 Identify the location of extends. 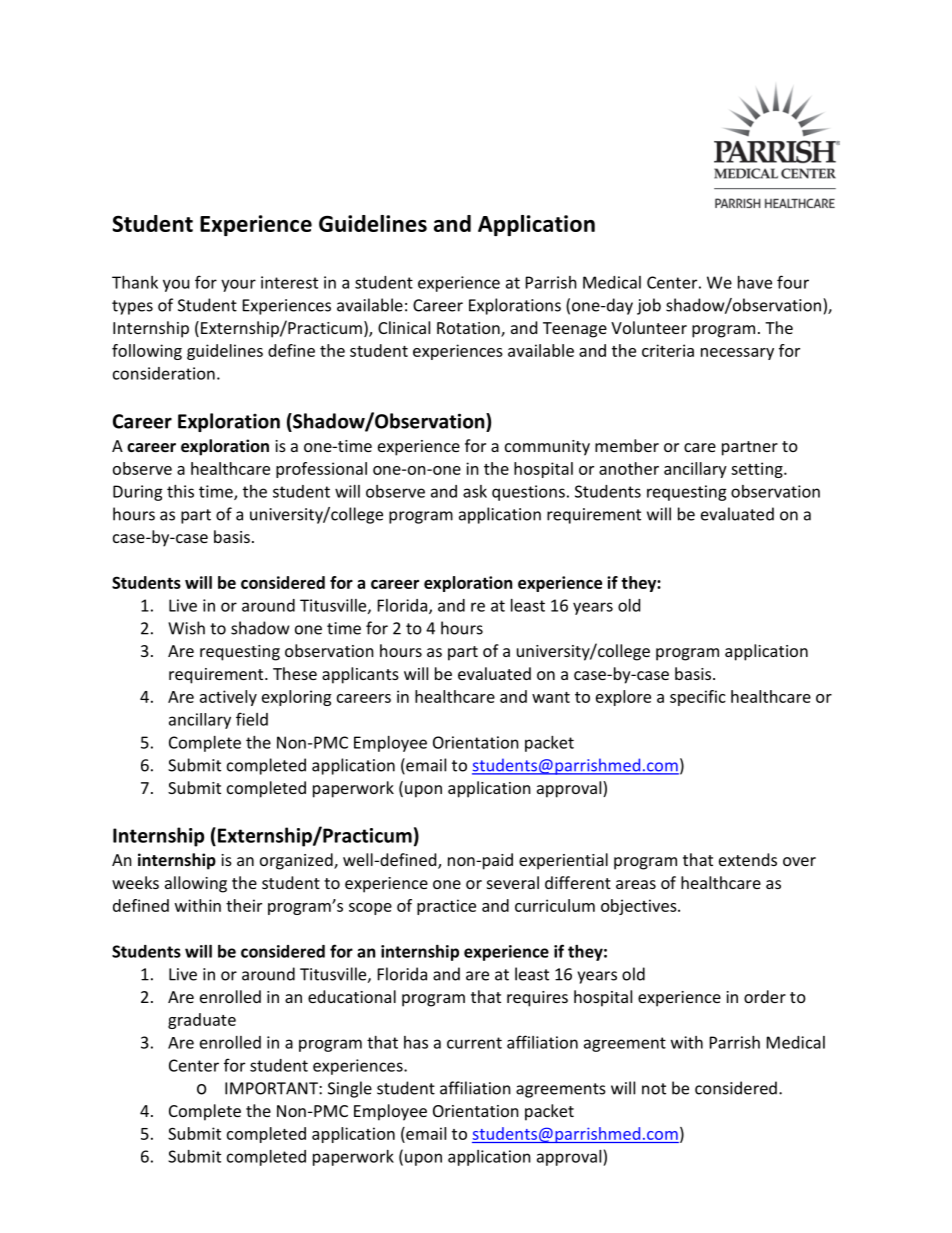
(748, 859).
